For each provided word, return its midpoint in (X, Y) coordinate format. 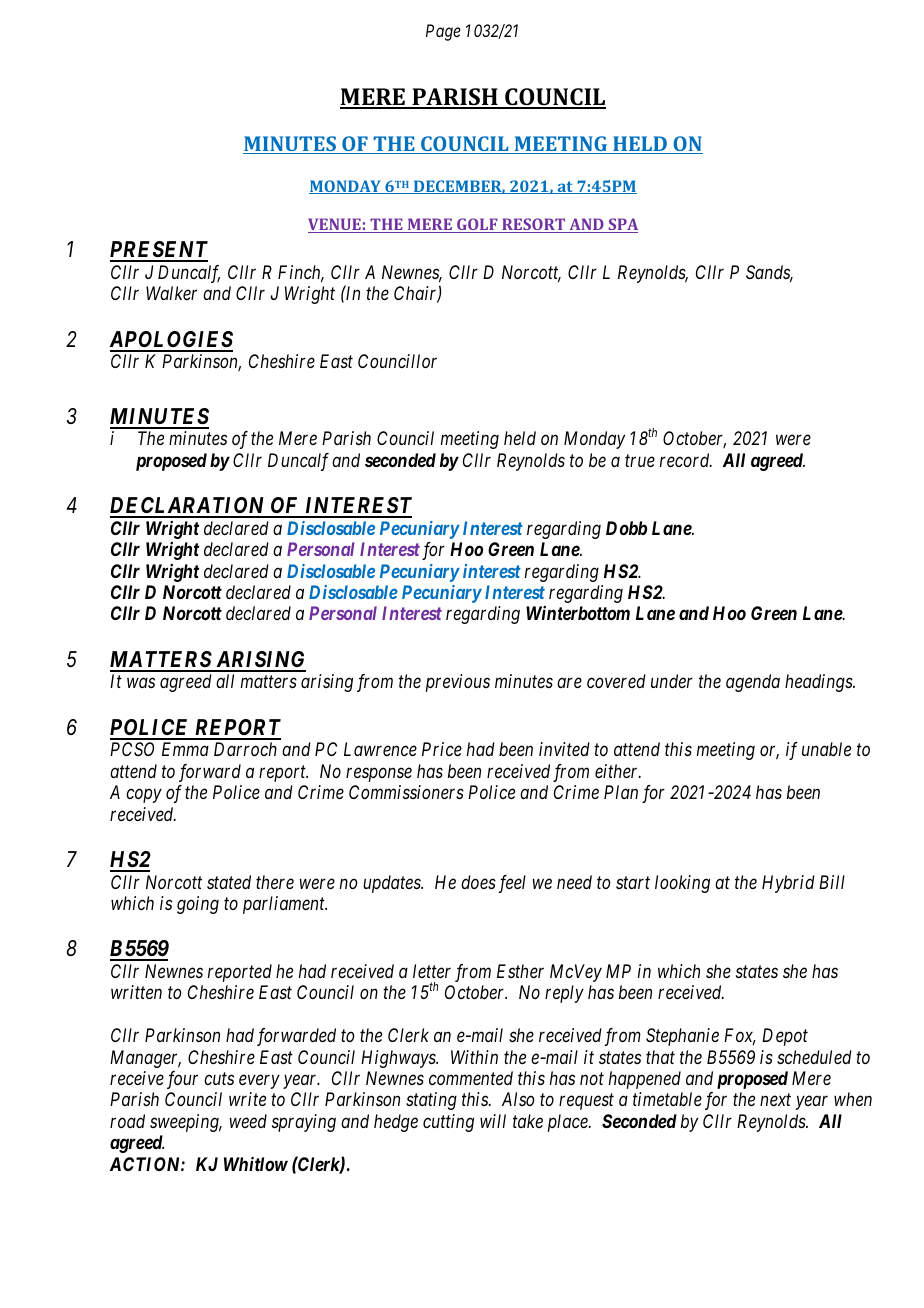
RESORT (534, 225)
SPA (622, 225)
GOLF (477, 225)
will (493, 1121)
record (686, 460)
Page (443, 32)
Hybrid (788, 884)
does (478, 882)
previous (458, 683)
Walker (171, 293)
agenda (753, 683)
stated (229, 882)
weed (248, 1121)
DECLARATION (189, 507)
